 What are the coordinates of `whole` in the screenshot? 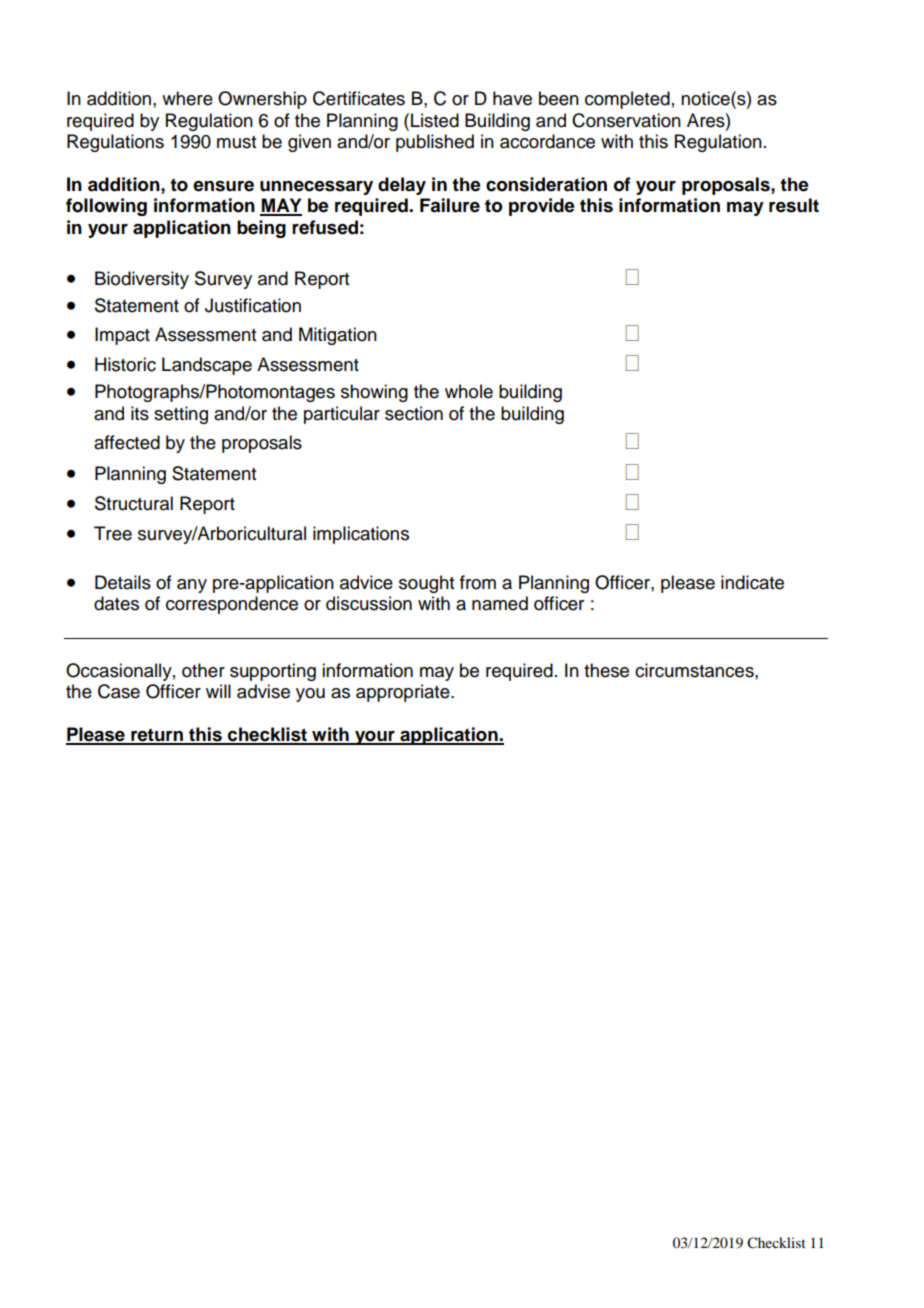 It's located at (469, 391).
